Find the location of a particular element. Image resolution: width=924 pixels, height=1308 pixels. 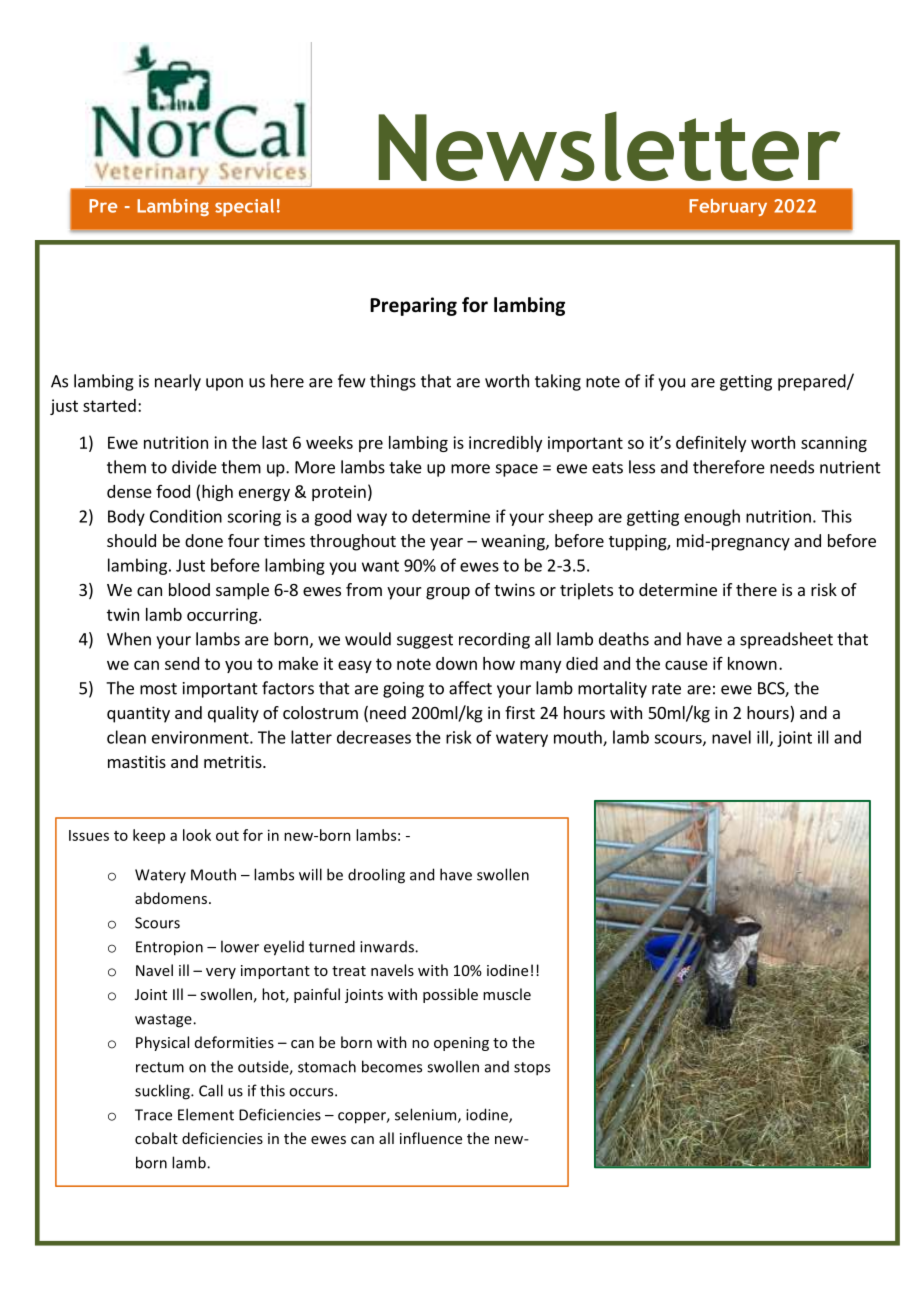

special is located at coordinates (244, 207).
